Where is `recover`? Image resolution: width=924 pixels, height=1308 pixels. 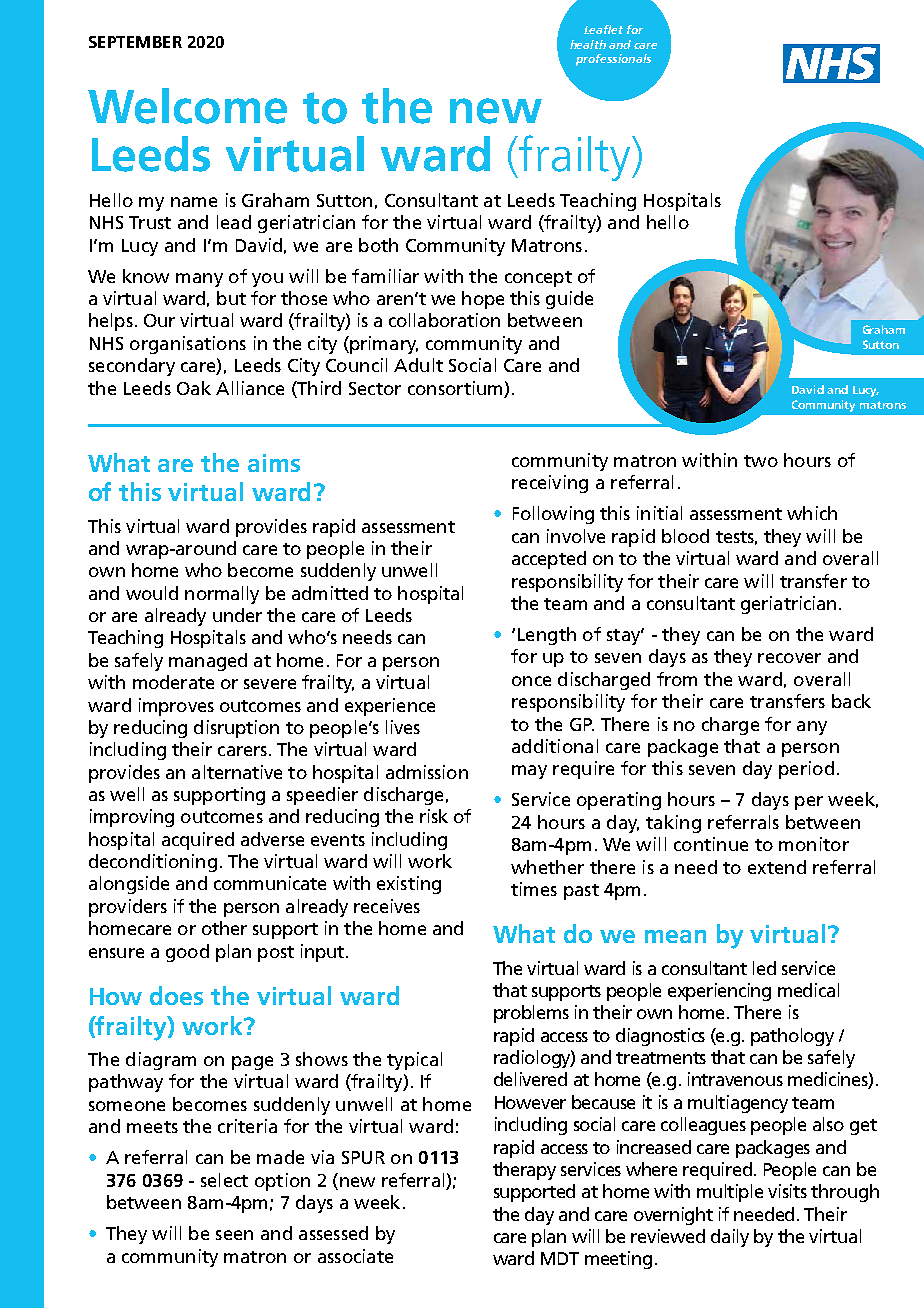 recover is located at coordinates (789, 658).
